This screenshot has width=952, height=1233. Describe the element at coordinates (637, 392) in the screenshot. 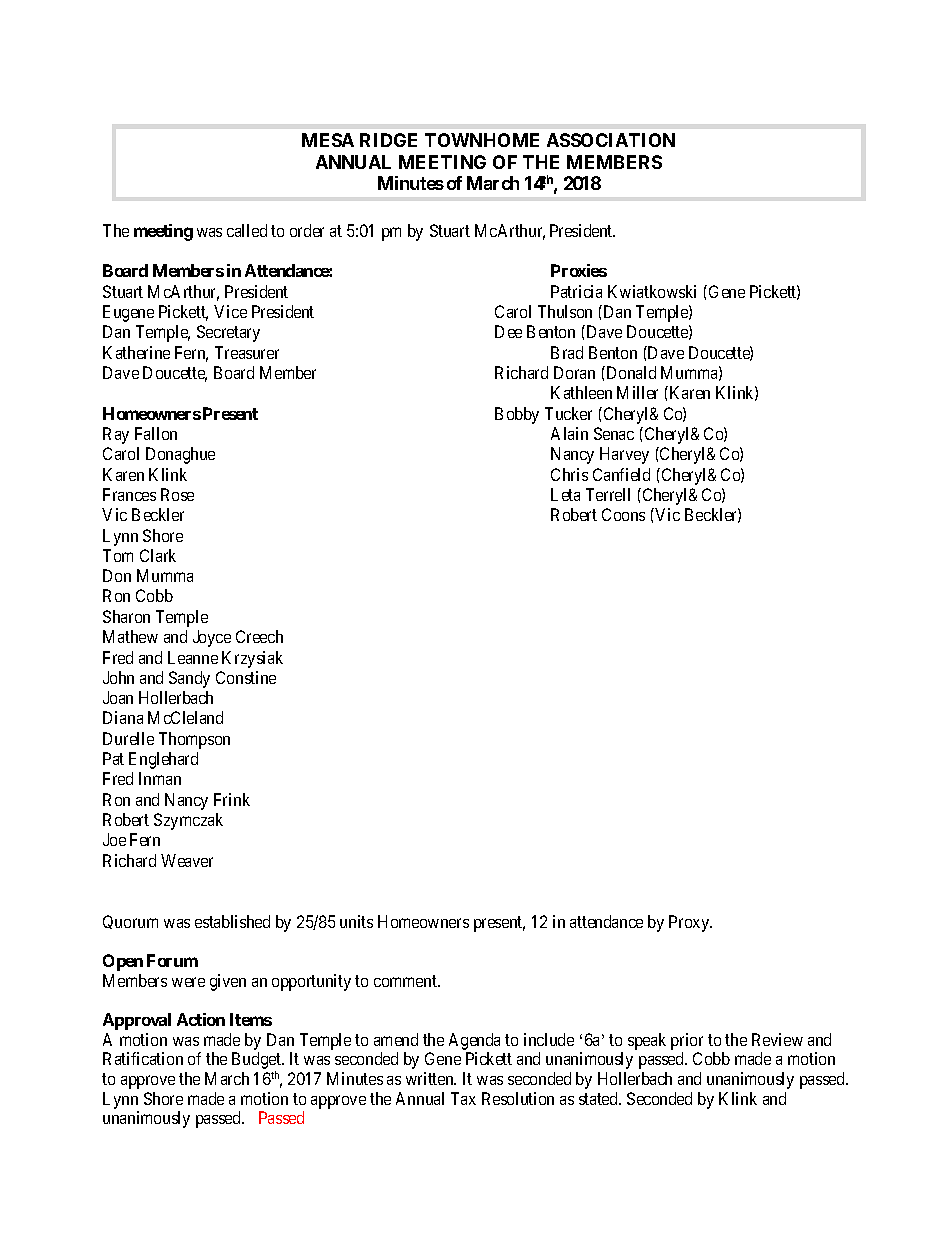

I see `Miller` at that location.
